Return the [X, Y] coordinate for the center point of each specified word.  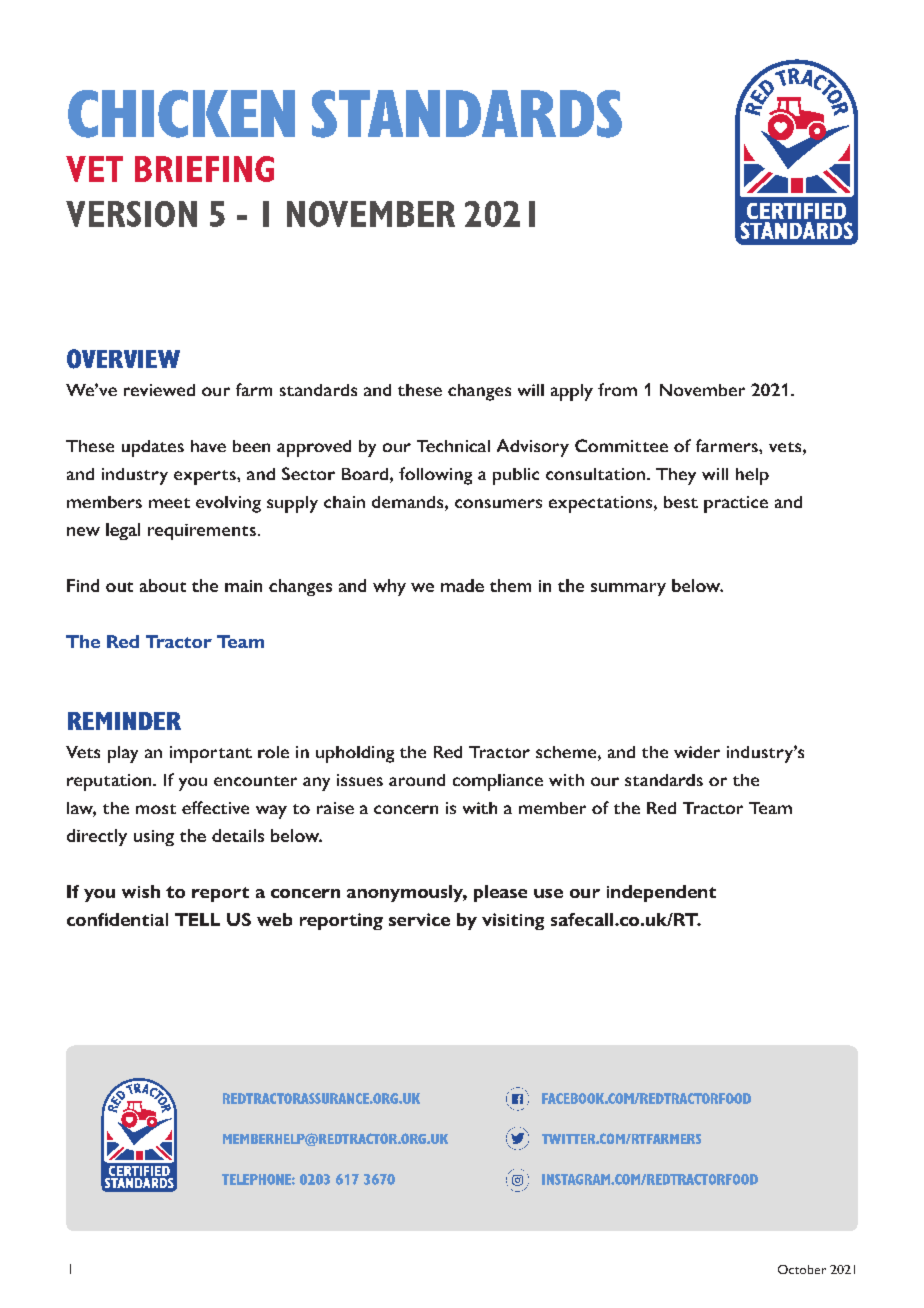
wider [697, 752]
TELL [197, 919]
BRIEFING [204, 169]
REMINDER [124, 721]
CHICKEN [181, 114]
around [417, 780]
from [617, 389]
